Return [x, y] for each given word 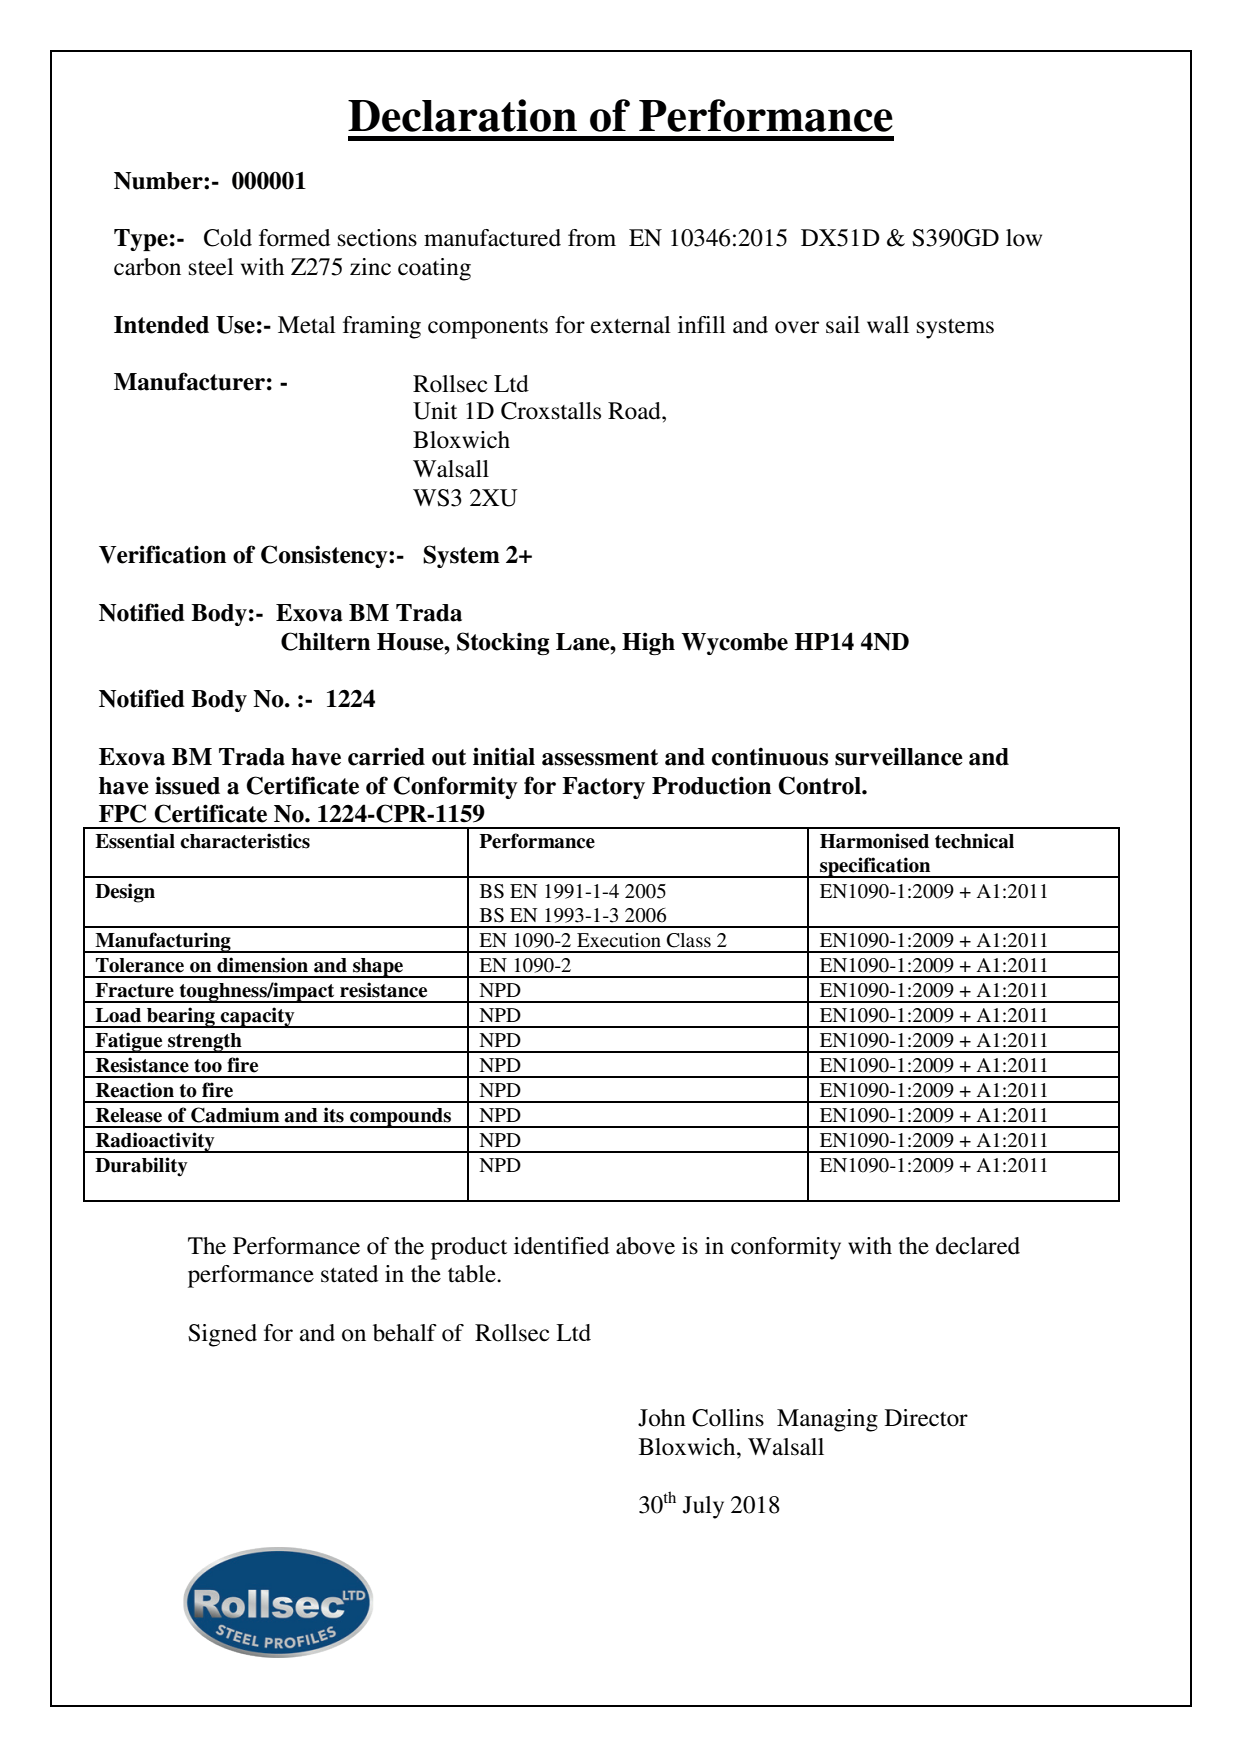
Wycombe [734, 644]
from [592, 238]
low [1024, 238]
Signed [222, 1335]
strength [205, 1043]
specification [875, 867]
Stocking [503, 643]
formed [294, 238]
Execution [619, 940]
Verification [162, 554]
